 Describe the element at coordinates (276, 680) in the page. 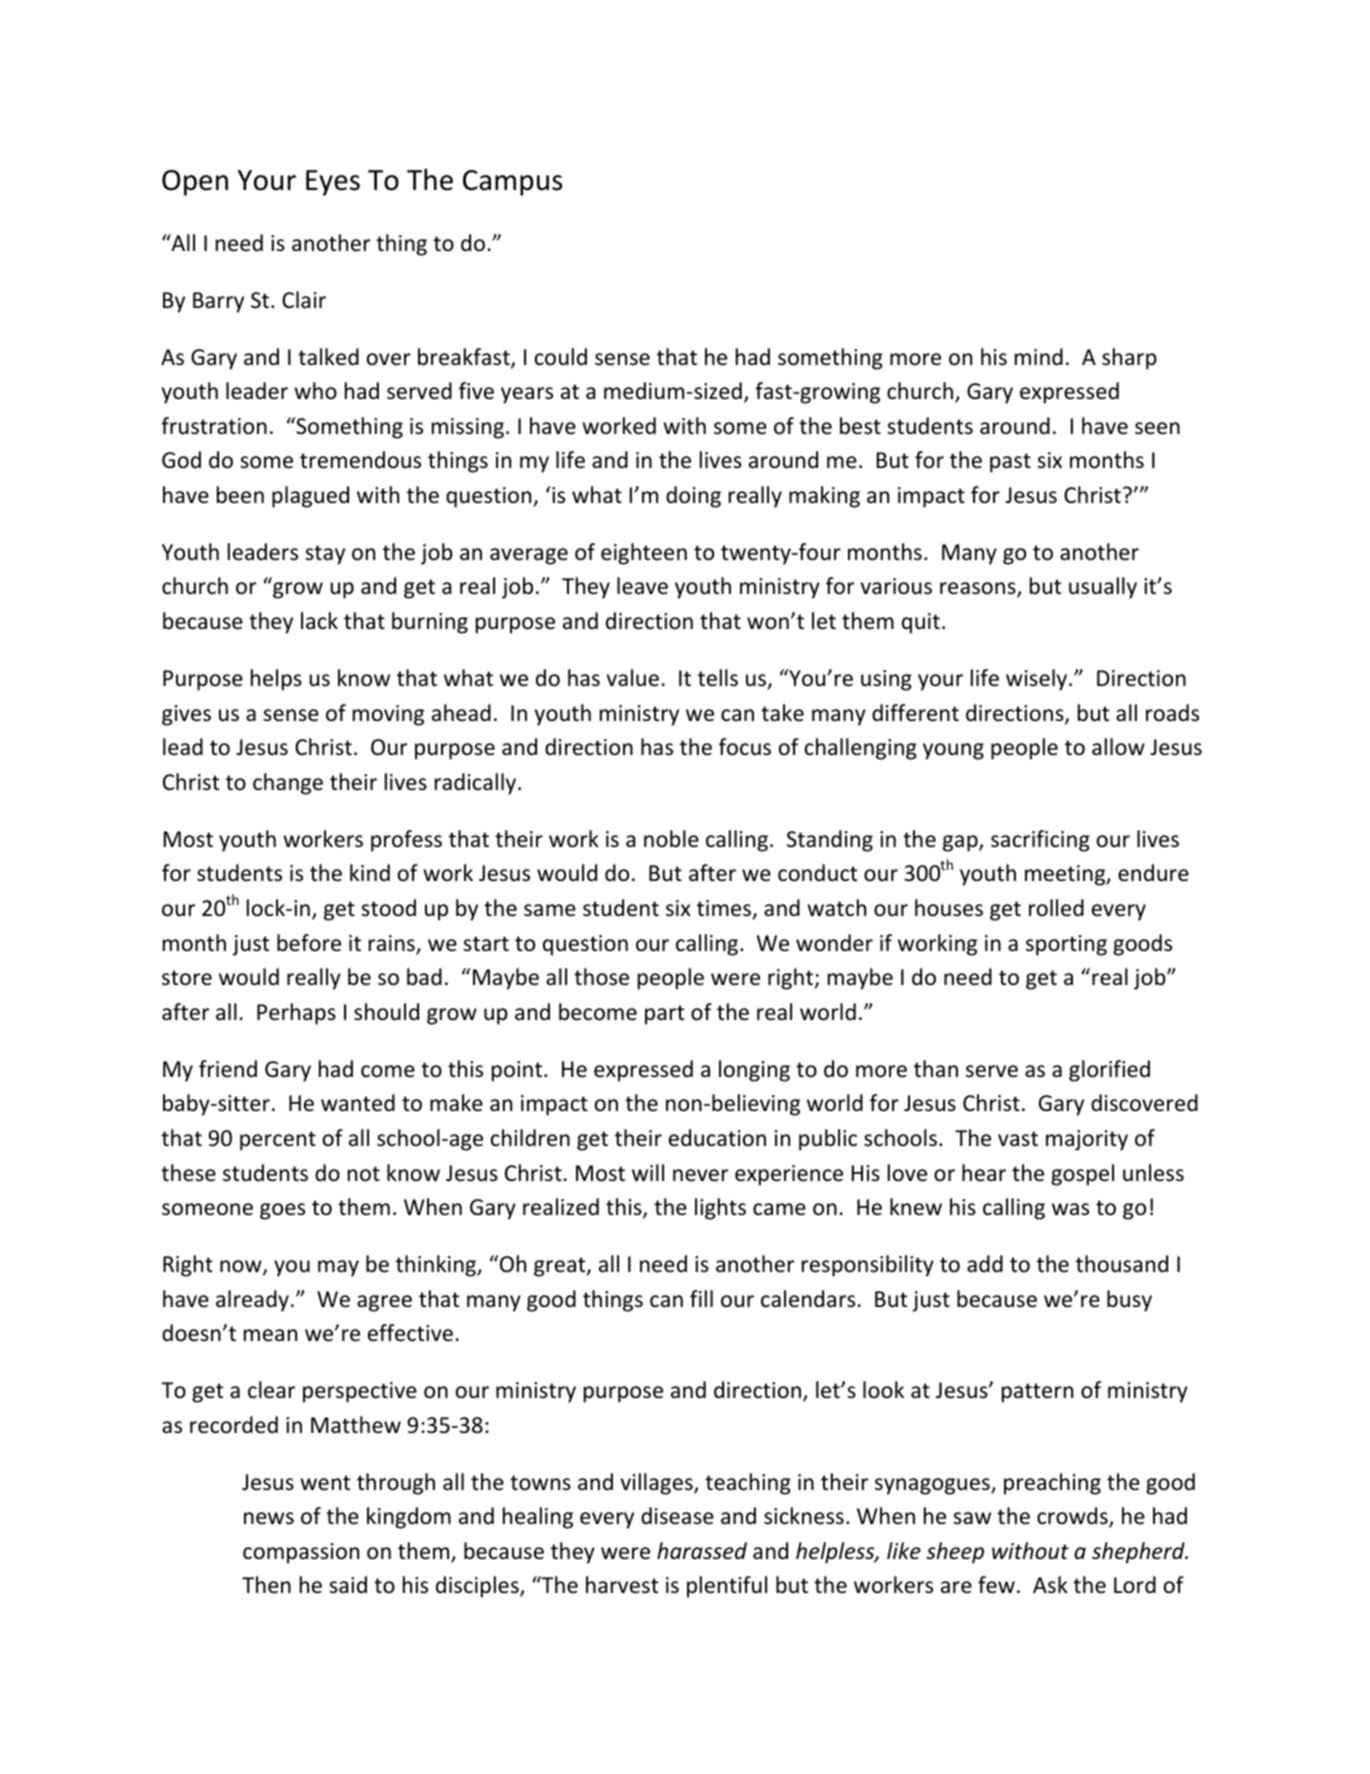

I see `helps` at that location.
